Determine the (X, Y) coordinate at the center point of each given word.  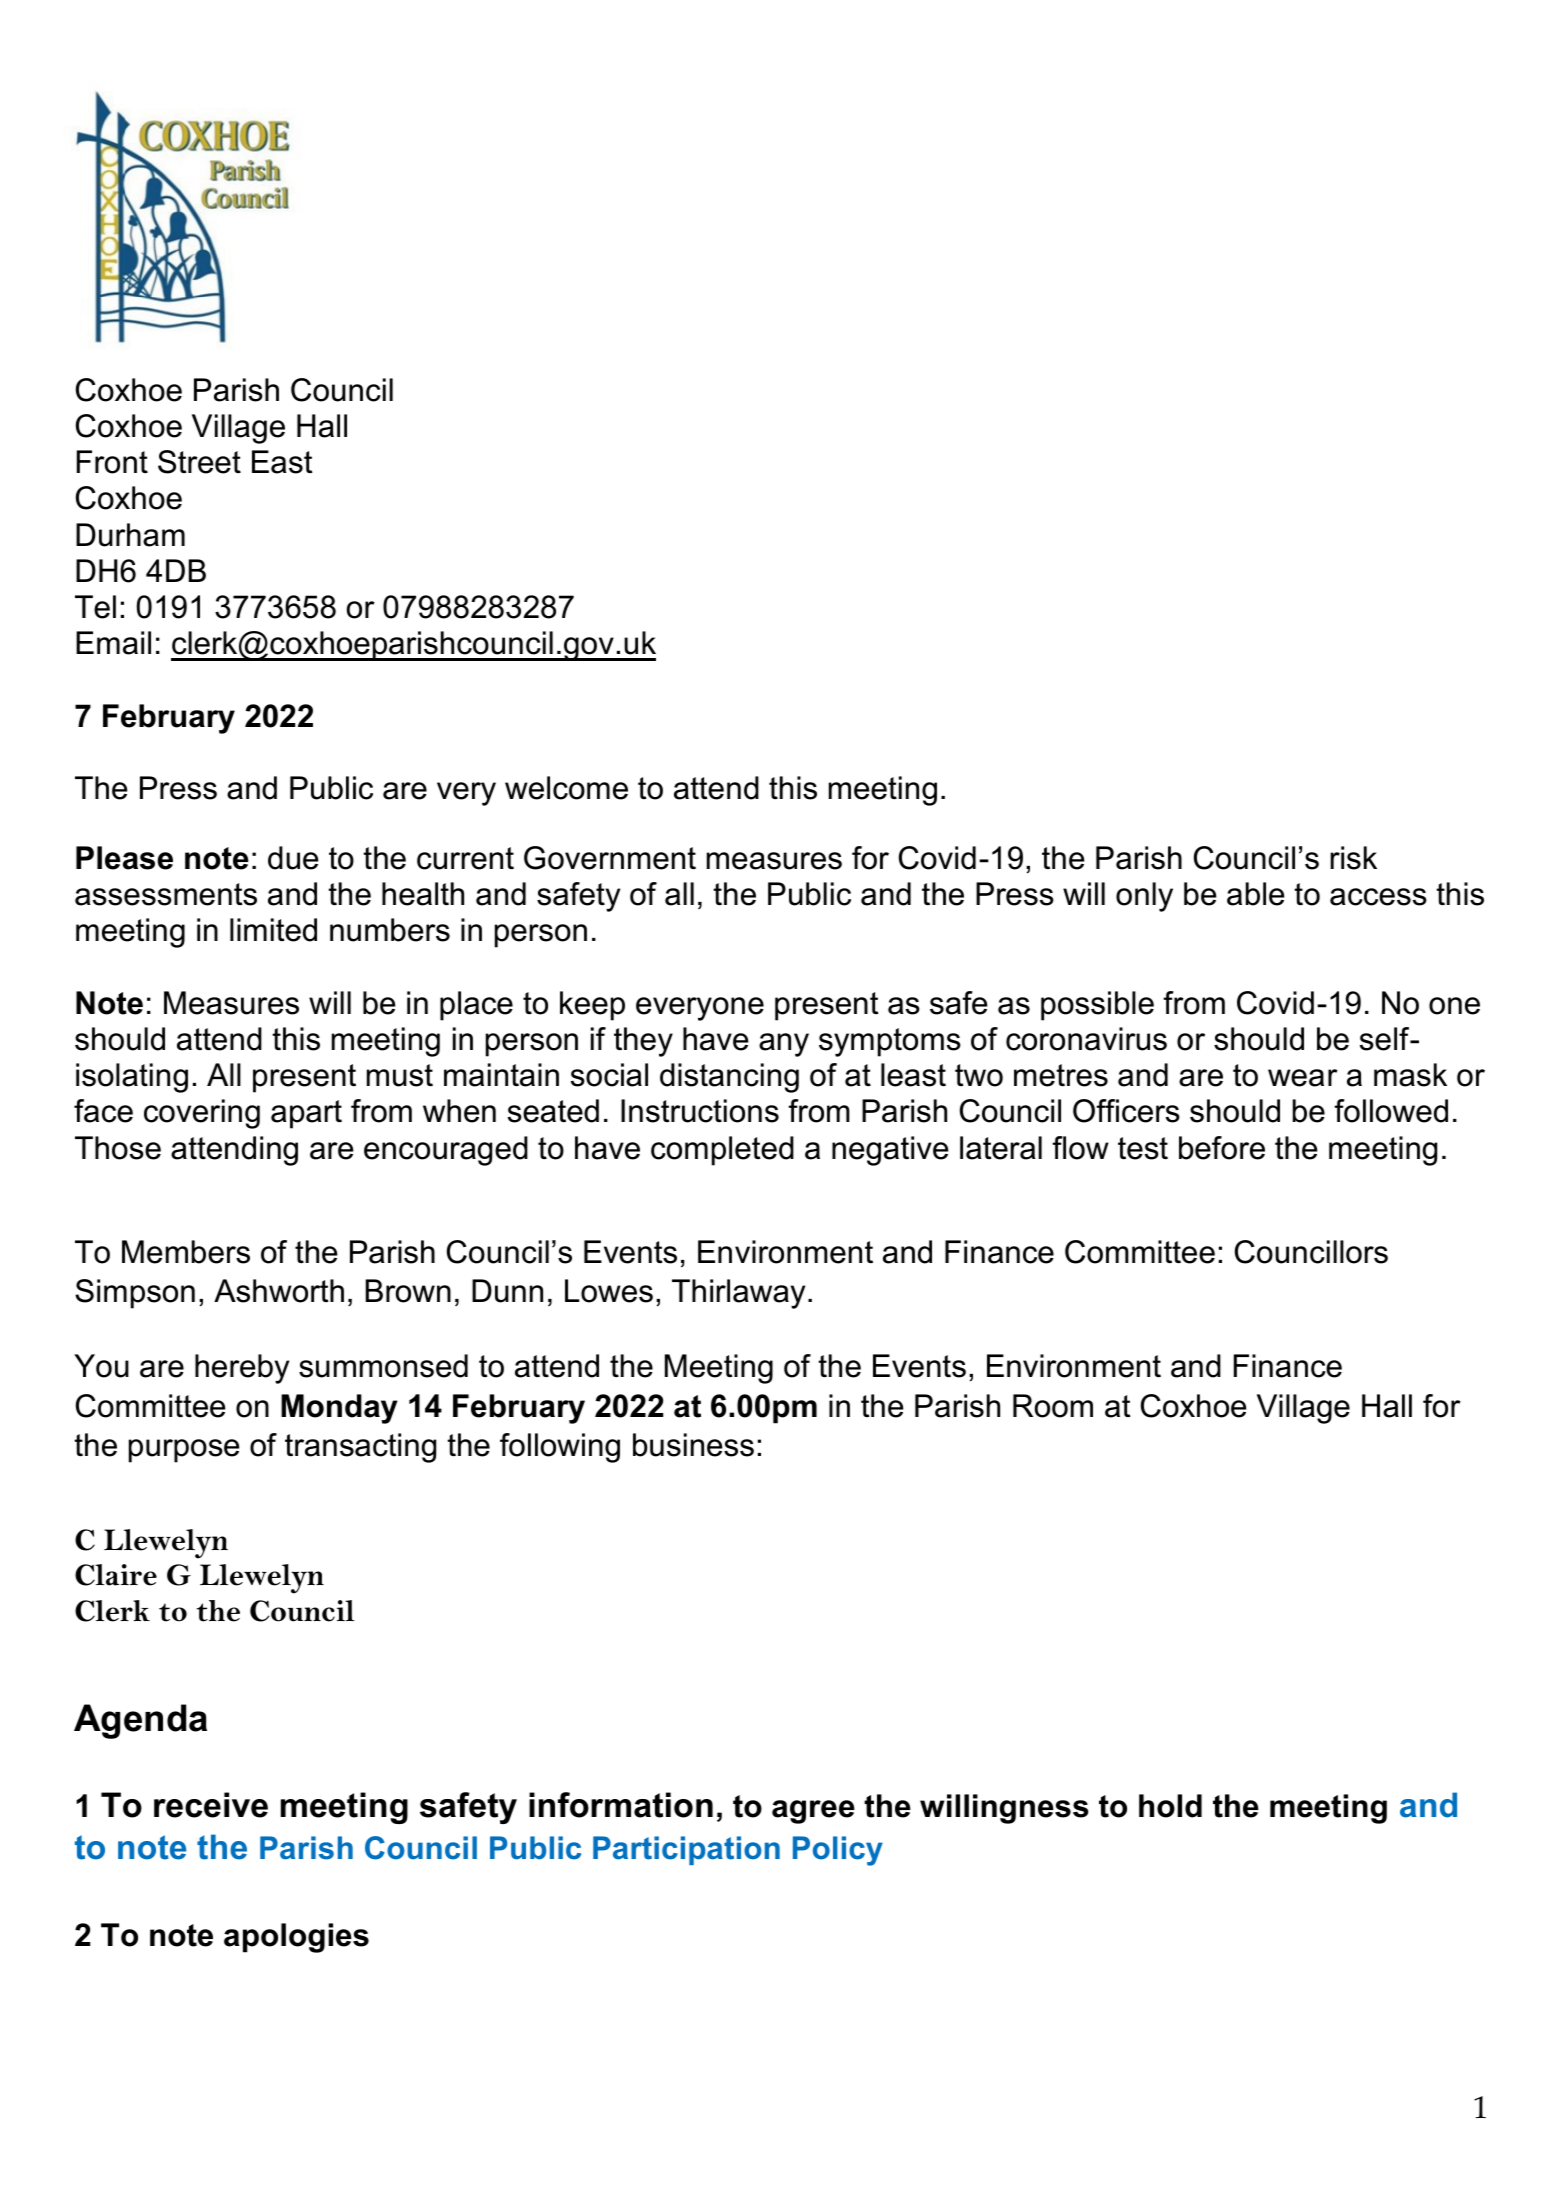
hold (1170, 1806)
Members (186, 1252)
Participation (686, 1850)
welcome (566, 788)
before (1222, 1148)
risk (1353, 858)
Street (199, 462)
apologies (296, 1938)
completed (722, 1151)
